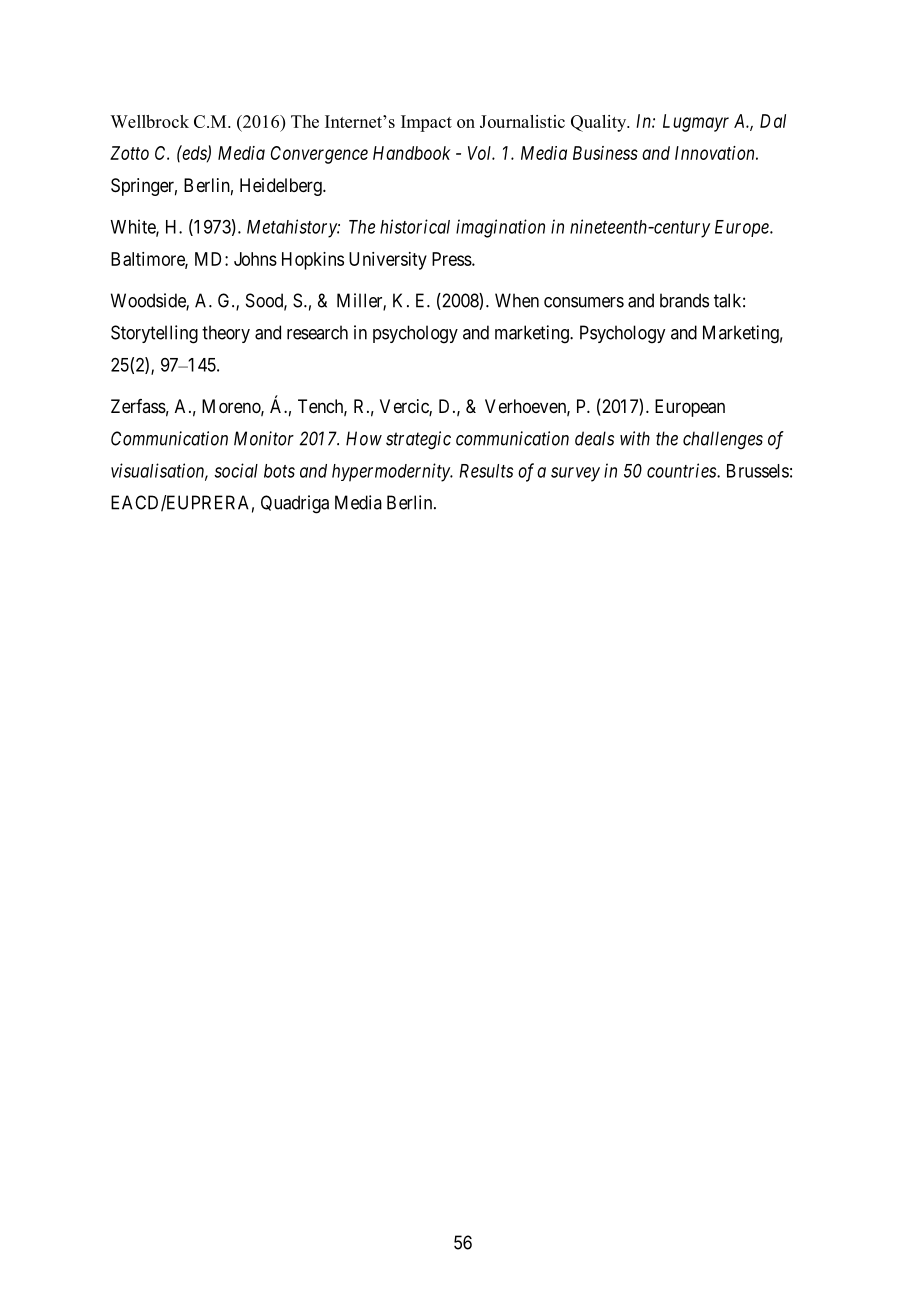 The width and height of the document is (924, 1308). Describe the element at coordinates (236, 470) in the document. I see `social` at that location.
